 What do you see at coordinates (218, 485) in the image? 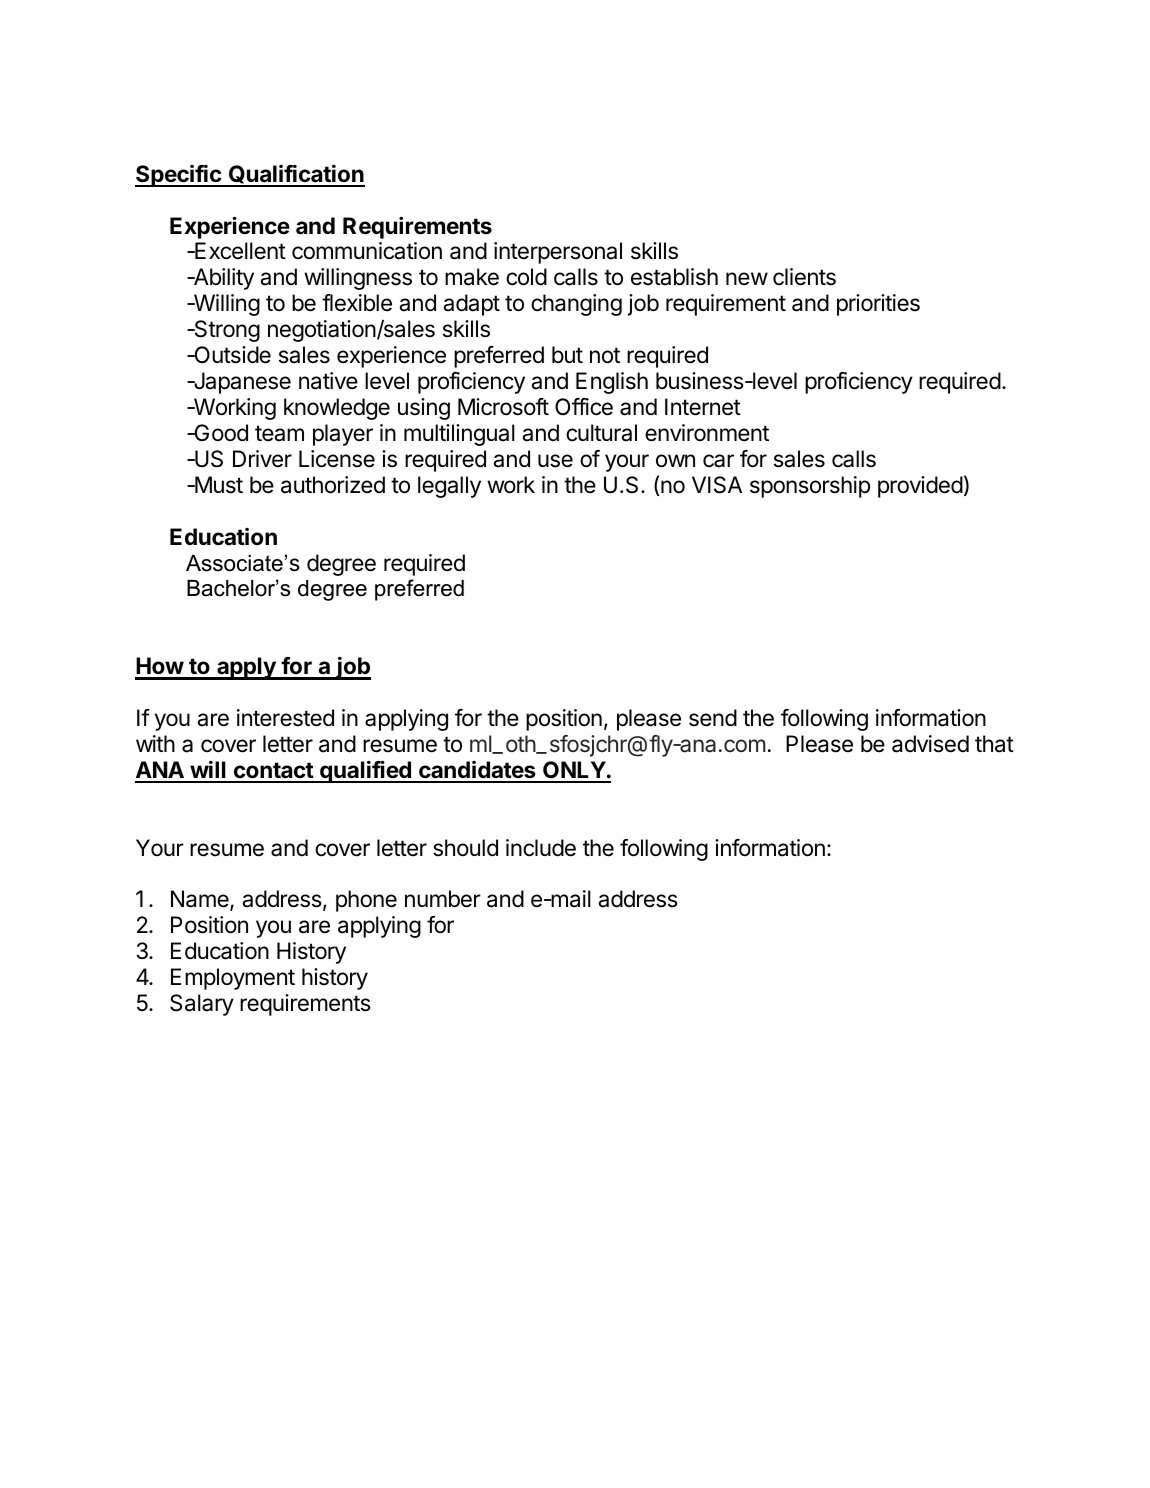
I see `Must` at bounding box center [218, 485].
